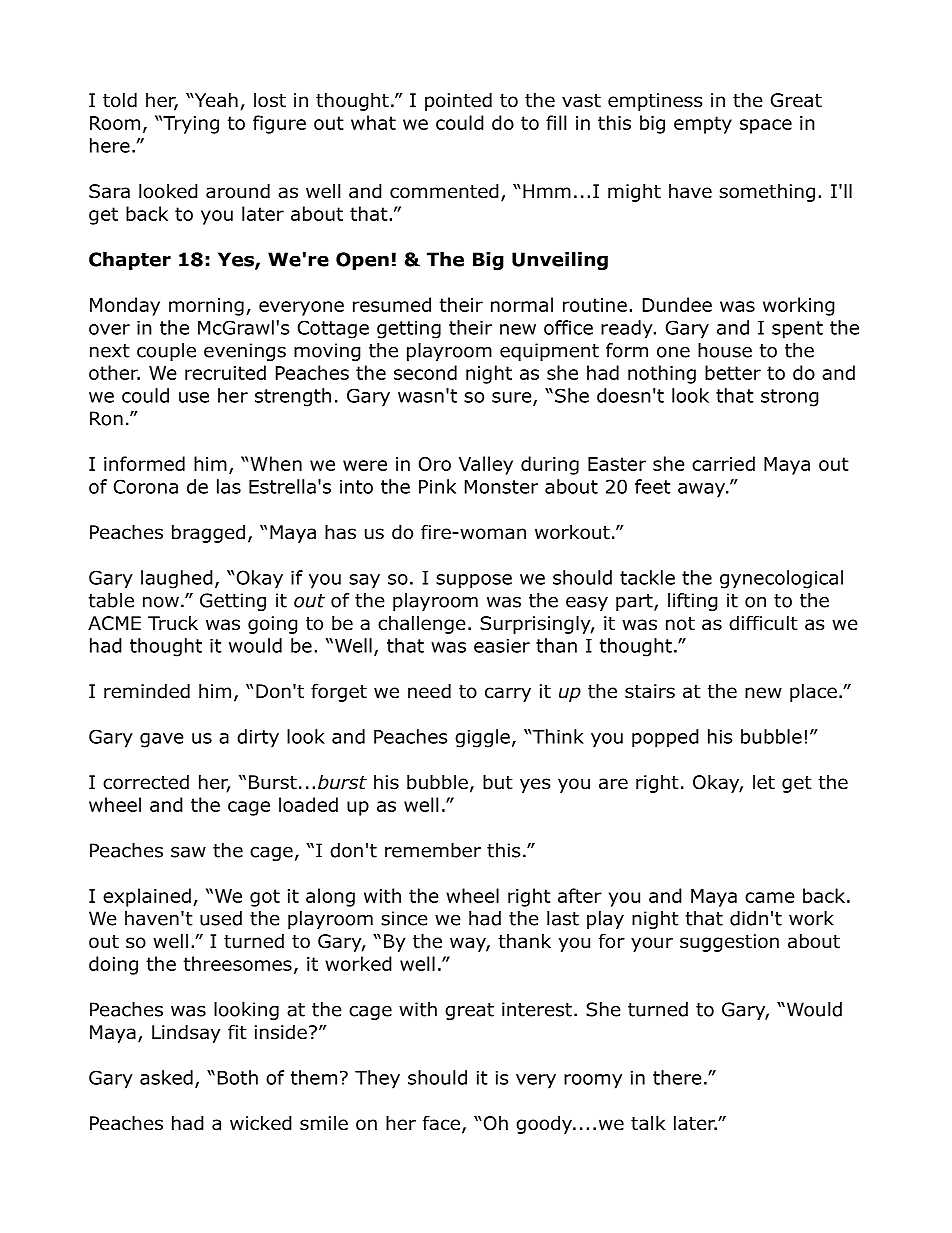 The height and width of the screenshot is (1233, 952). What do you see at coordinates (188, 852) in the screenshot?
I see `saw` at bounding box center [188, 852].
